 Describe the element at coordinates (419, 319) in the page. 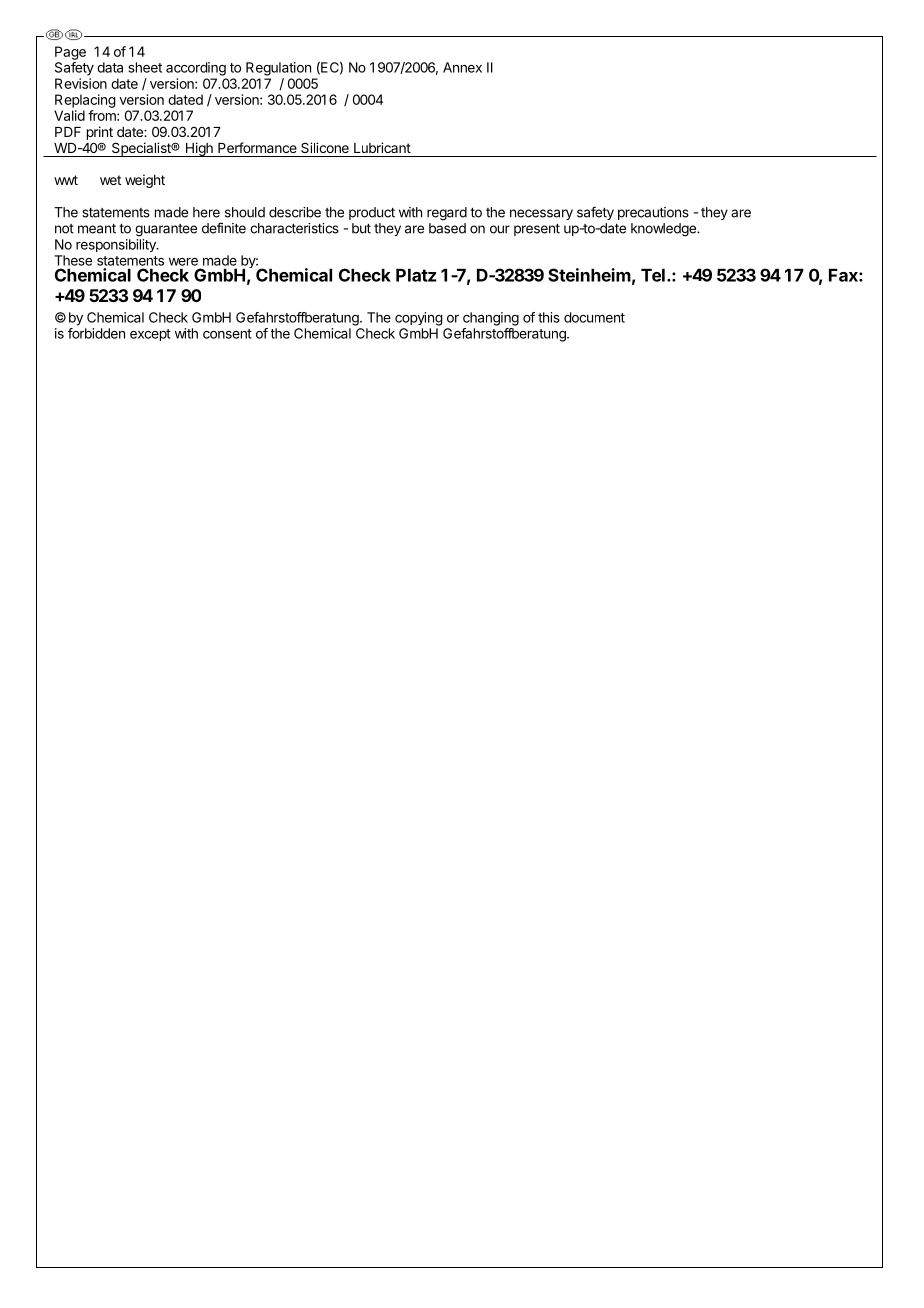

I see `copying` at that location.
